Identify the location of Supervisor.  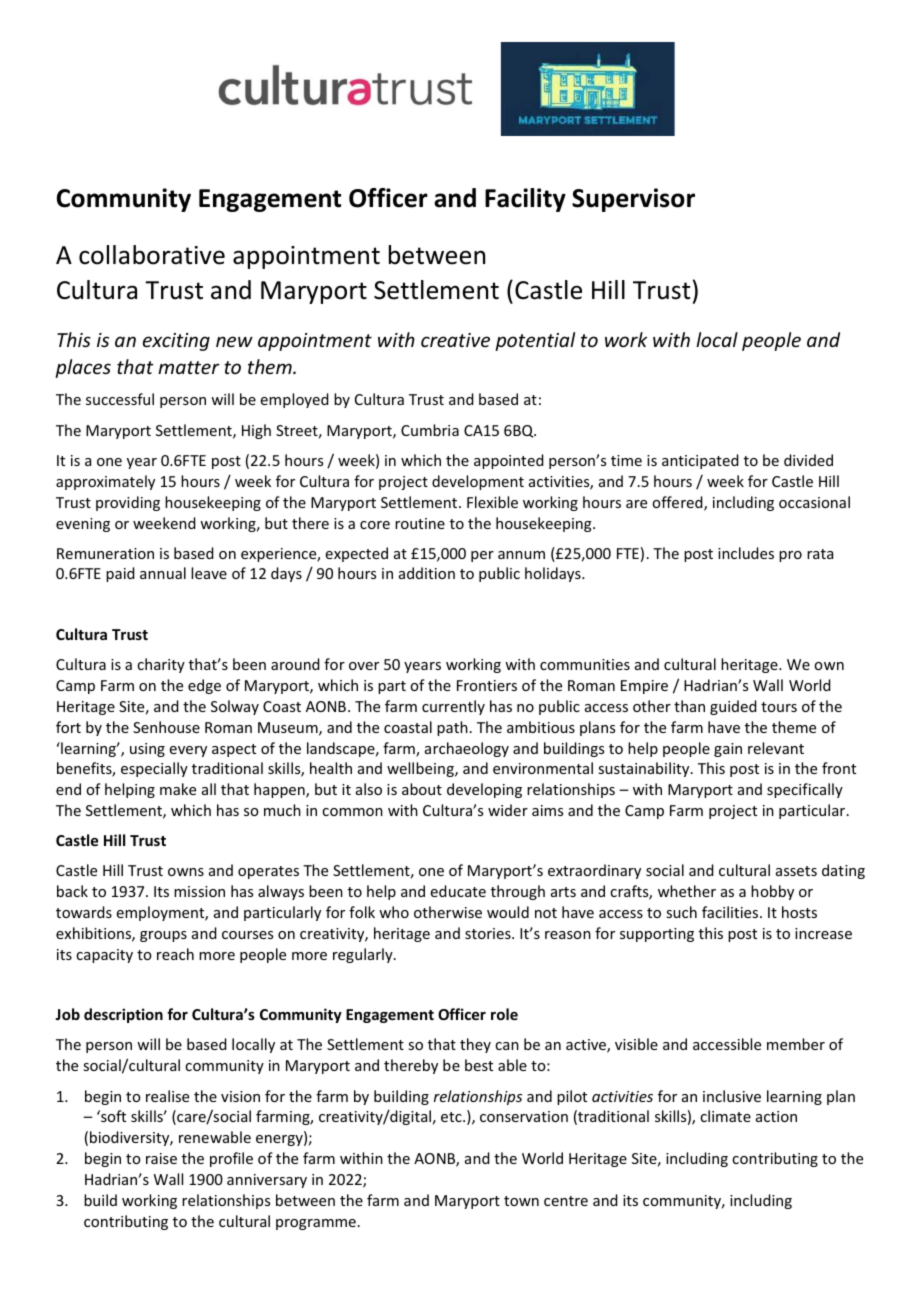
(633, 200).
